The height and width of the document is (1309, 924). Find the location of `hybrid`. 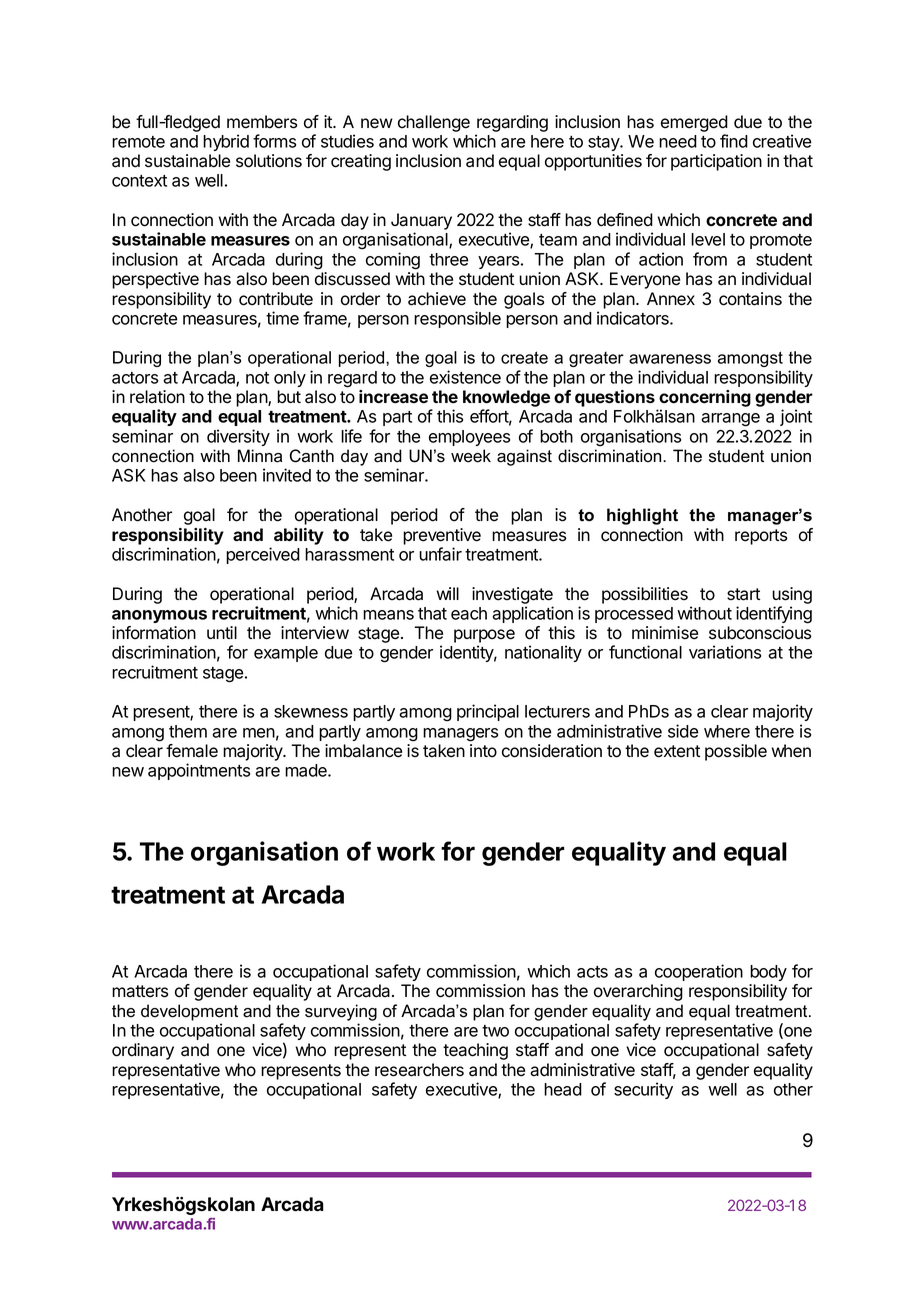

hybrid is located at coordinates (226, 142).
